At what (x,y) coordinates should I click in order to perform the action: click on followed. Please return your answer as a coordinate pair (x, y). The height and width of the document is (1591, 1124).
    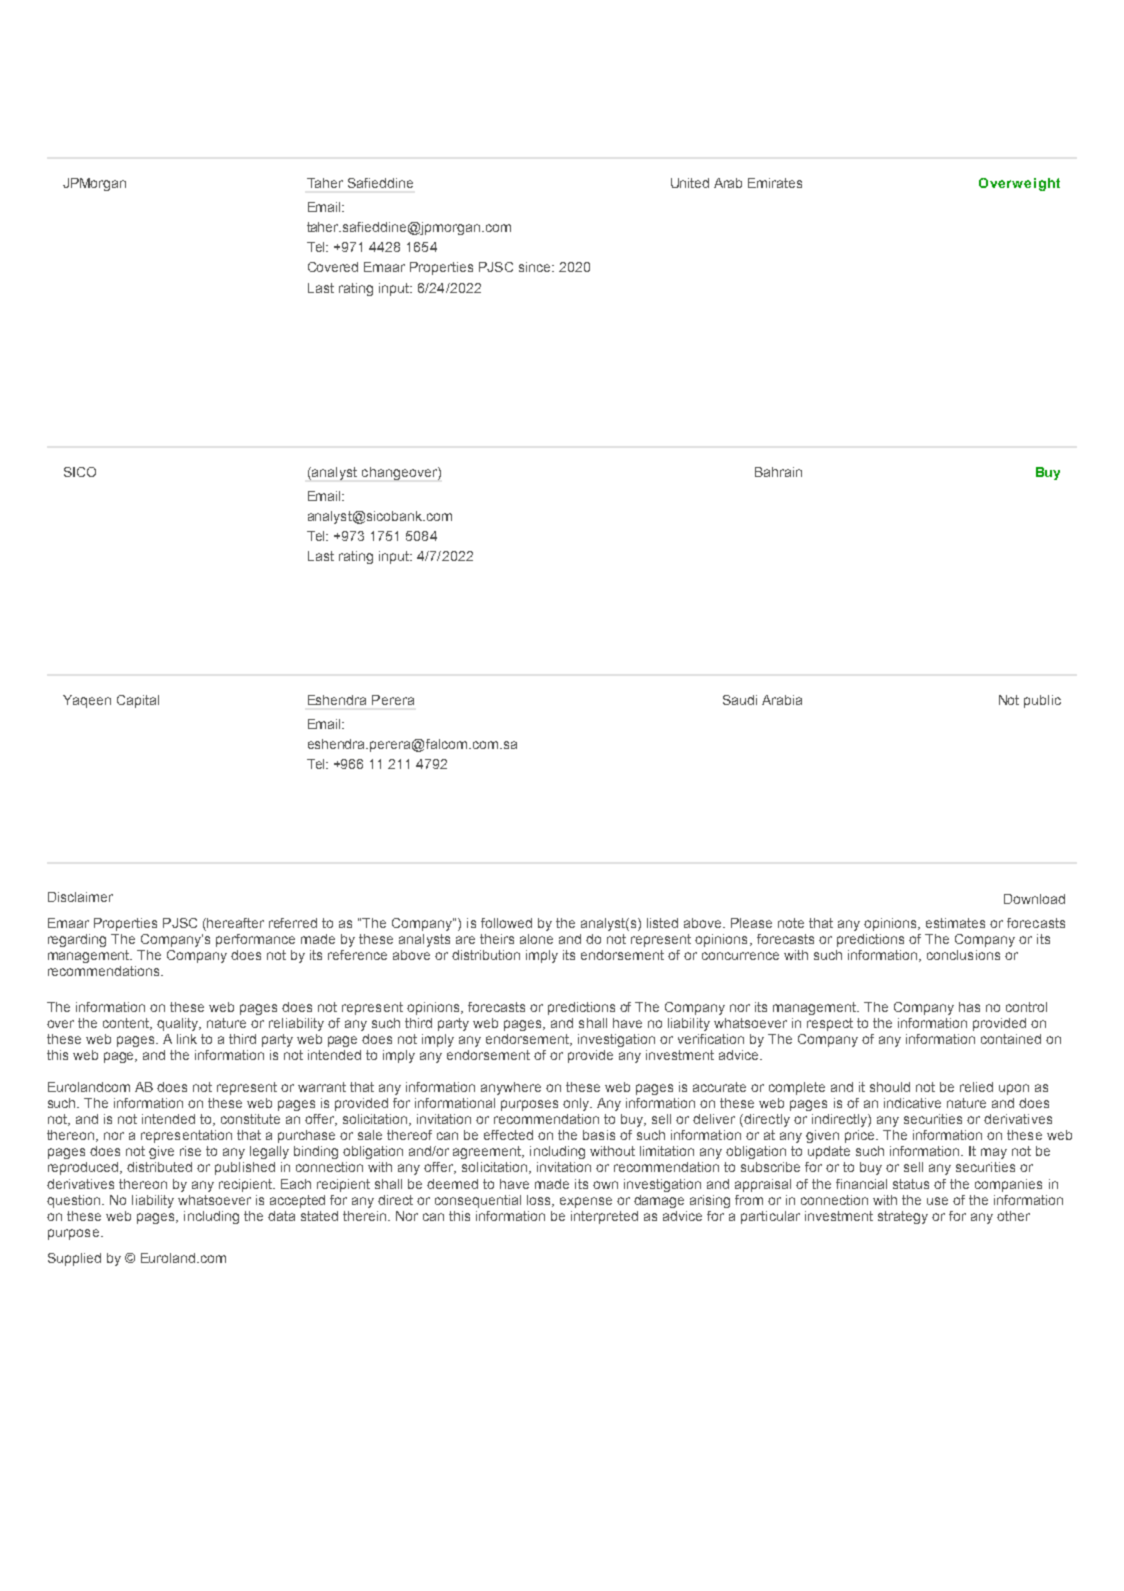
    Looking at the image, I should click on (506, 923).
